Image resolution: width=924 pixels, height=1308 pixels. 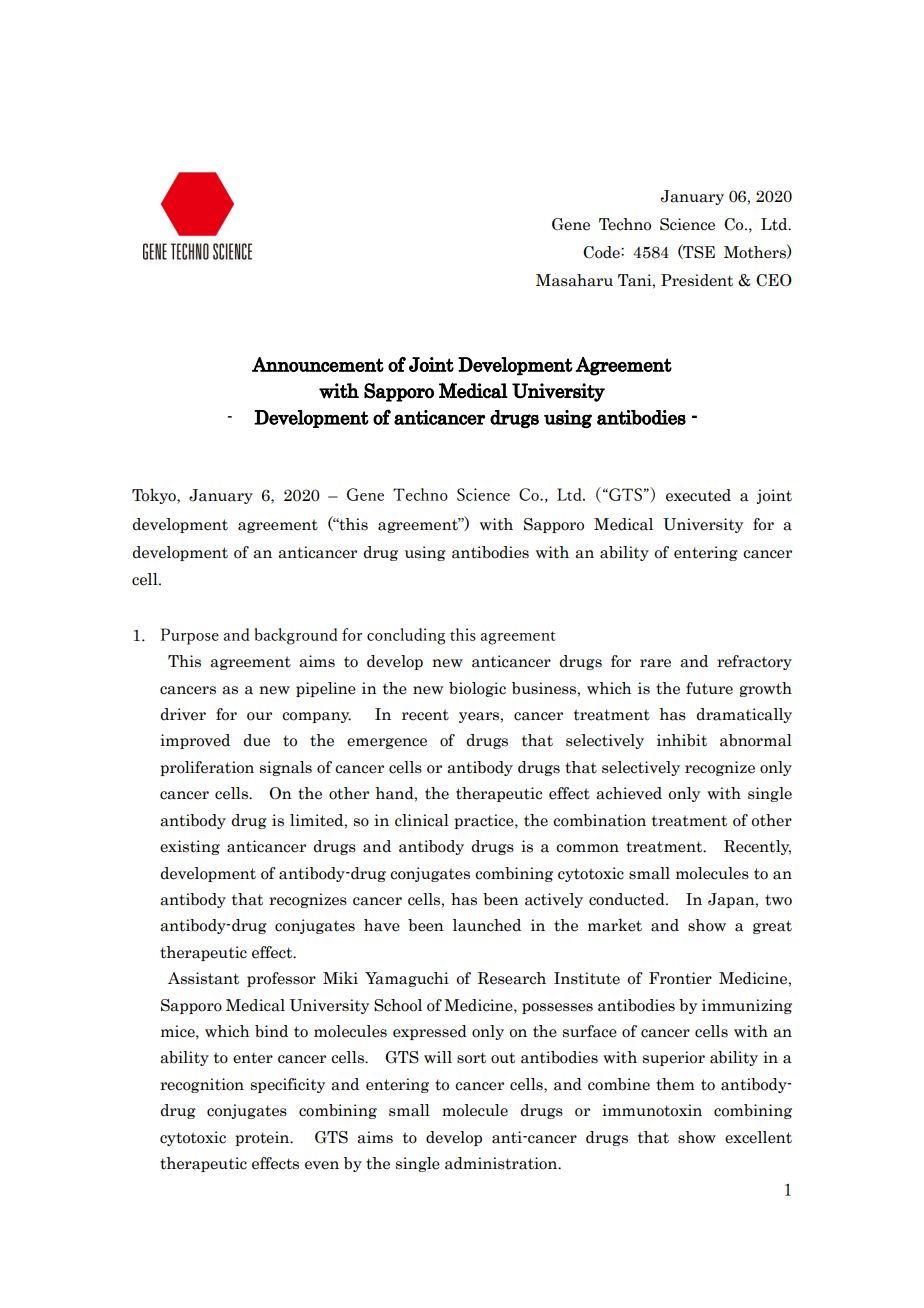 What do you see at coordinates (406, 636) in the screenshot?
I see `concluding` at bounding box center [406, 636].
